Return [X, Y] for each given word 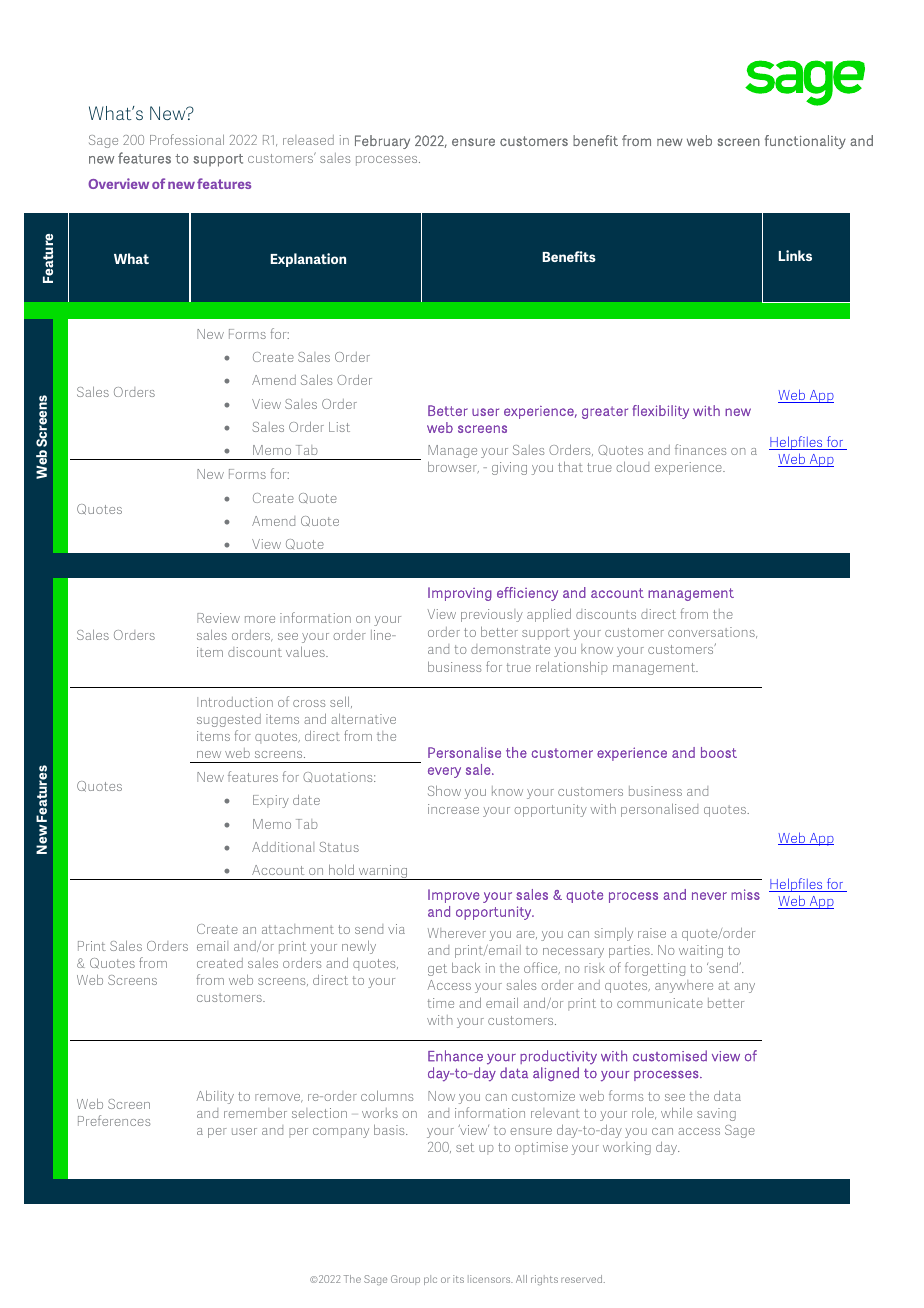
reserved [583, 1279]
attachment [298, 929]
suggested [229, 720]
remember [255, 1113]
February [382, 142]
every [444, 772]
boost [719, 752]
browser [453, 467]
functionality [805, 142]
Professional [187, 139]
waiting [701, 951]
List [339, 427]
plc [430, 1280]
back [466, 967]
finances [700, 449]
